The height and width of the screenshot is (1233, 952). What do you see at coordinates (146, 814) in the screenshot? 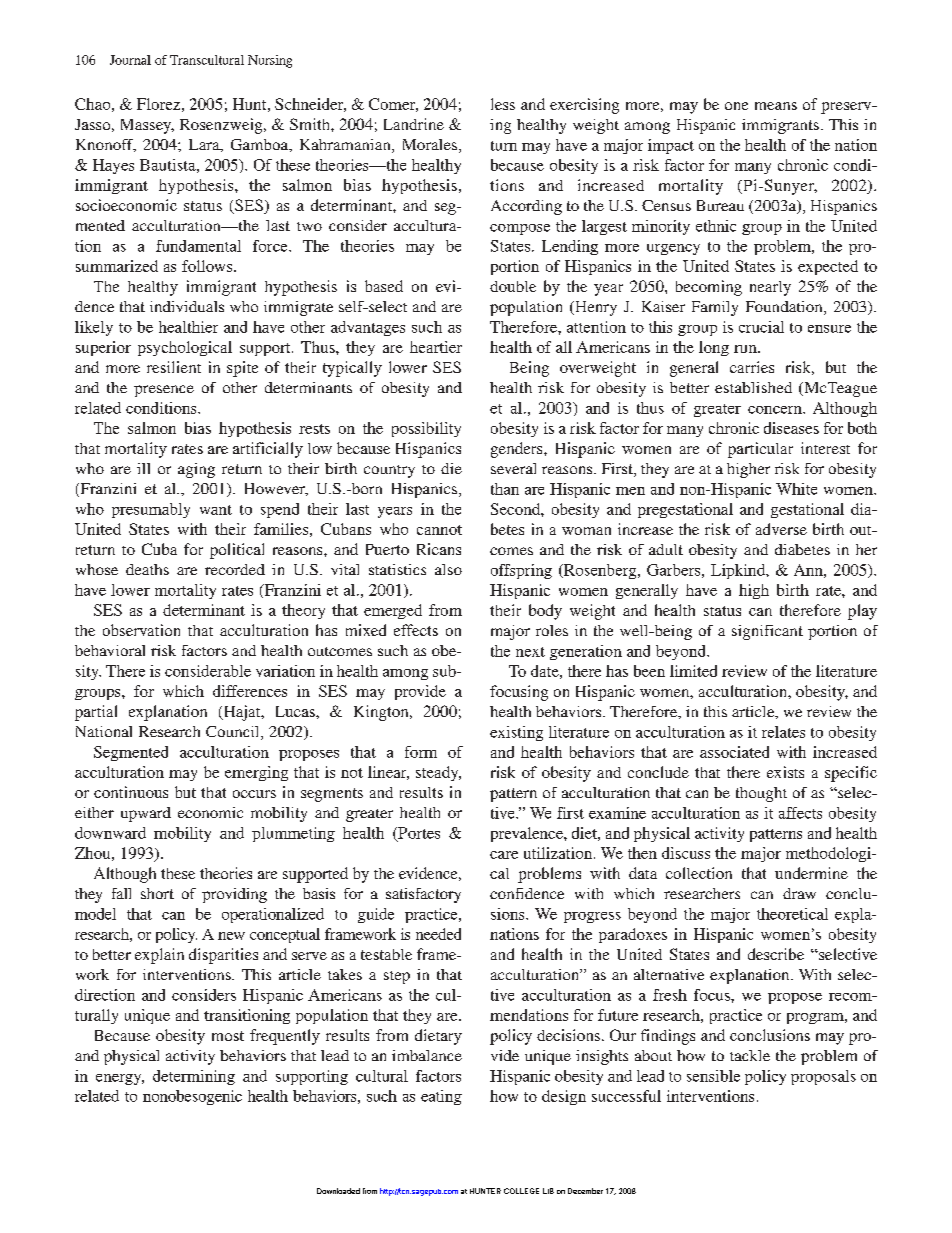
I see `upward` at bounding box center [146, 814].
